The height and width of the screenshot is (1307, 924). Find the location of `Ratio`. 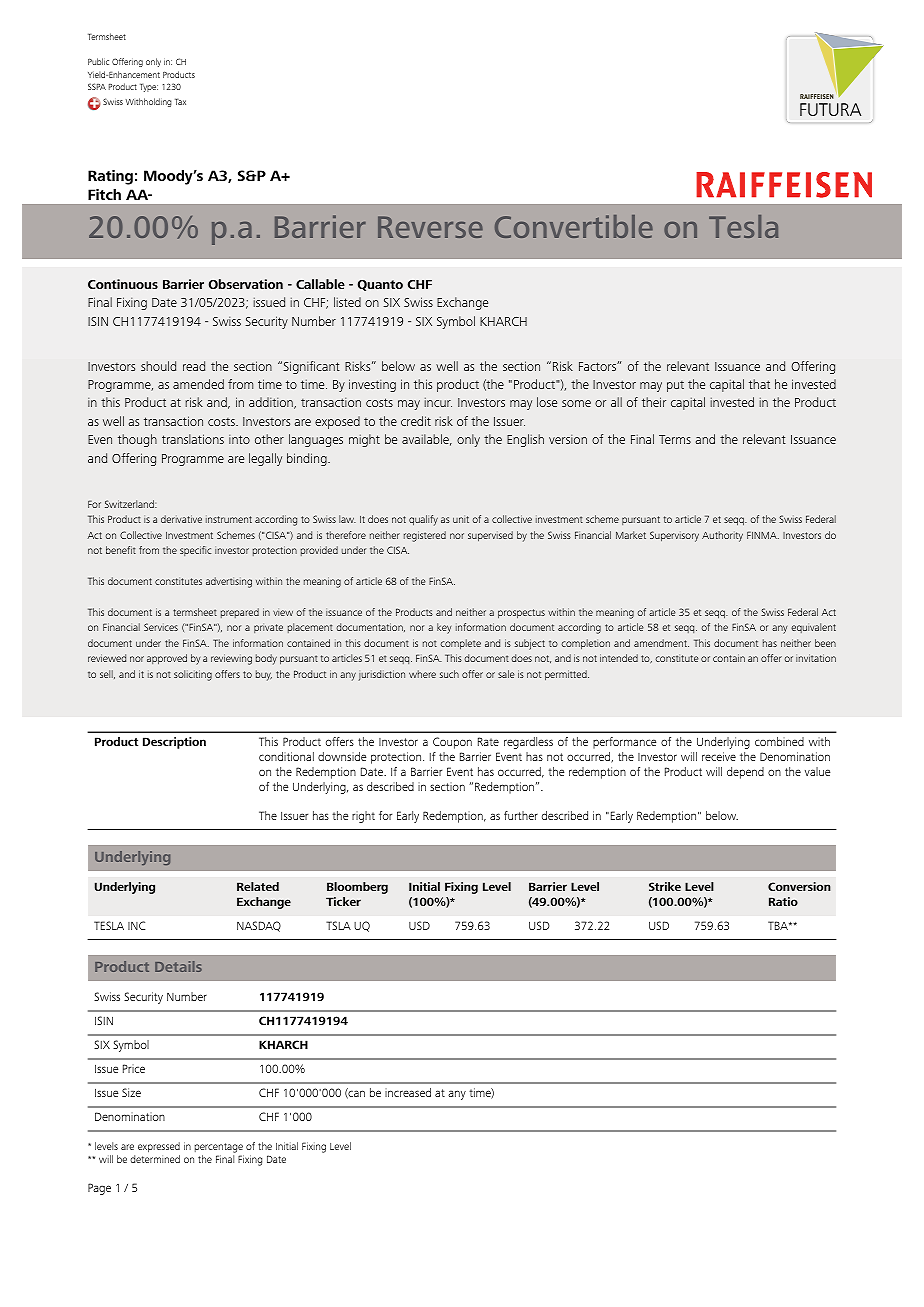

Ratio is located at coordinates (783, 901).
